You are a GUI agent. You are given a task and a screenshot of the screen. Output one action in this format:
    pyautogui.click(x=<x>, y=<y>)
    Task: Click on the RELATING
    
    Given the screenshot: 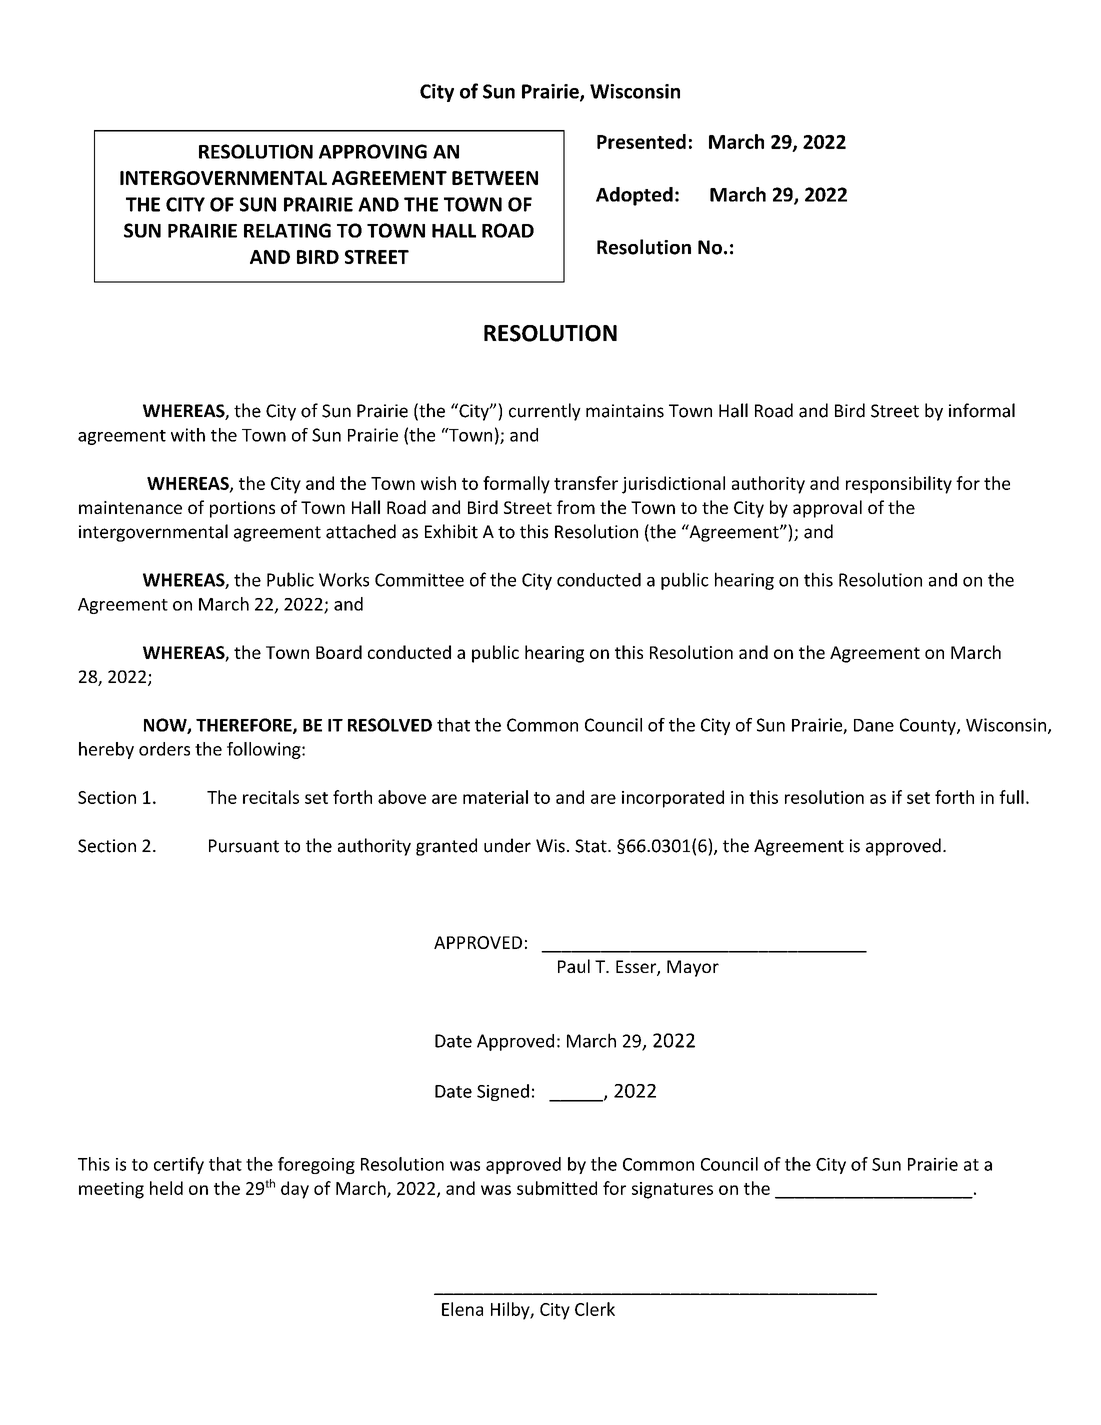 What is the action you would take?
    pyautogui.click(x=287, y=230)
